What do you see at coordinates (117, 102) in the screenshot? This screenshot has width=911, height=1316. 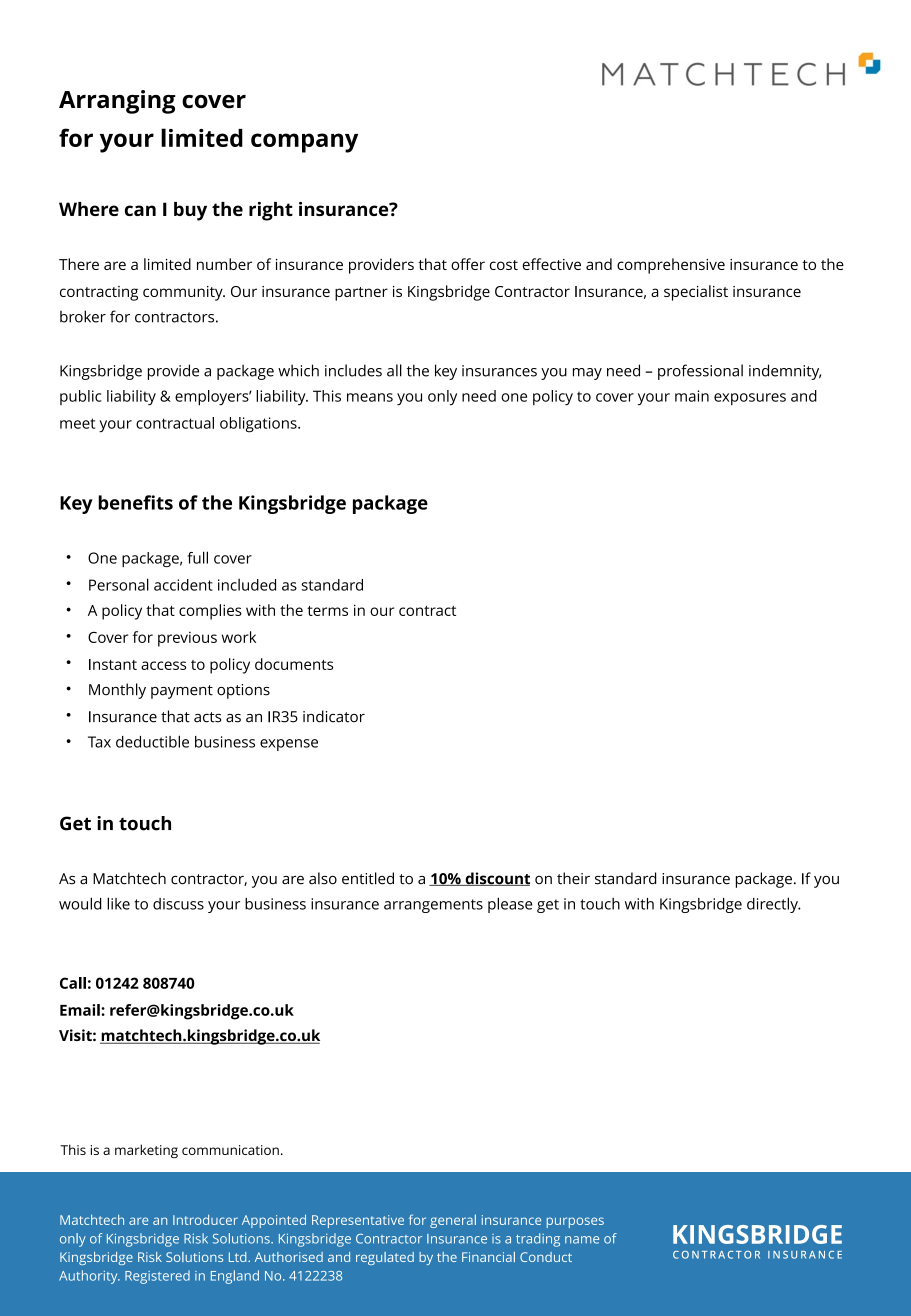 I see `Arranging` at bounding box center [117, 102].
